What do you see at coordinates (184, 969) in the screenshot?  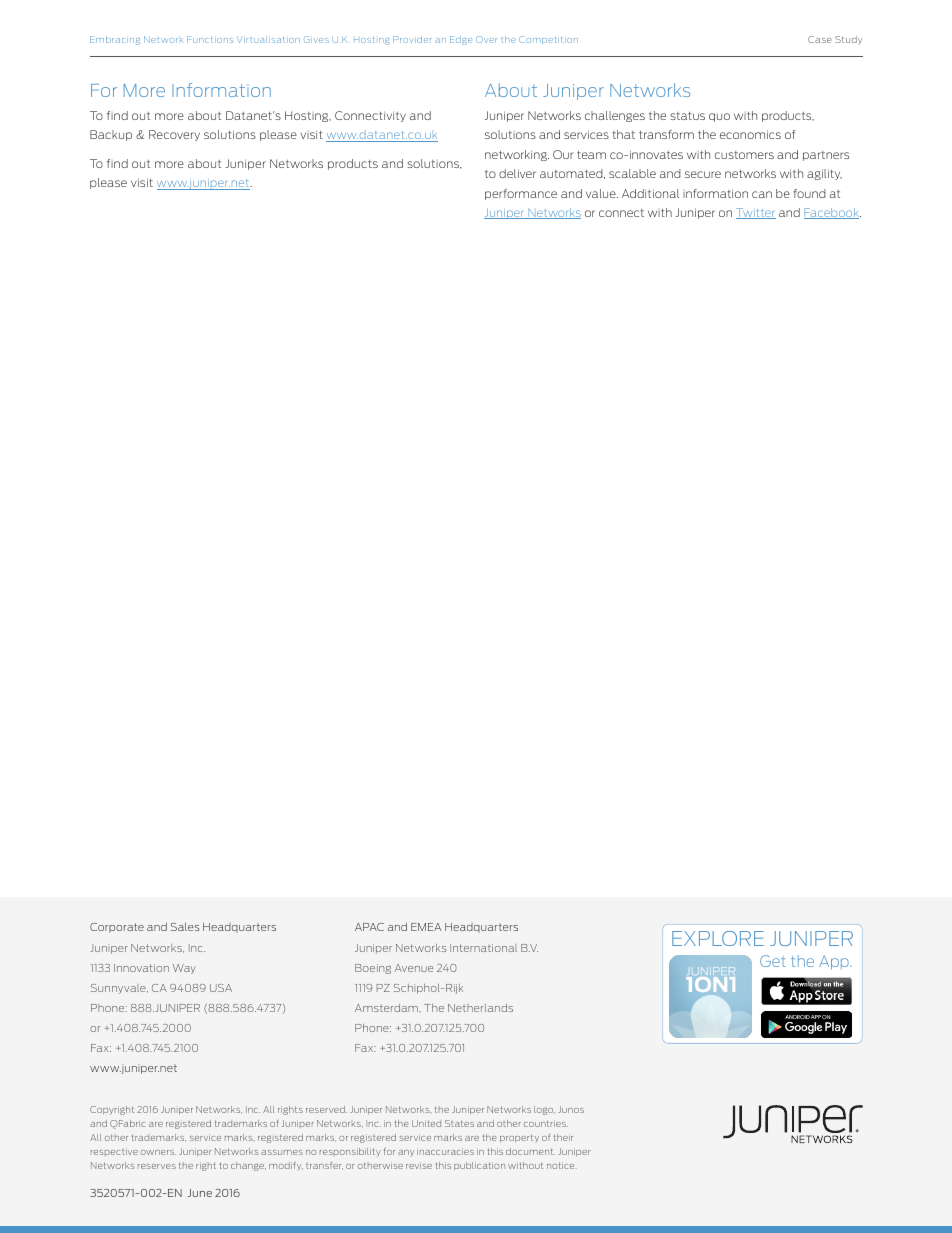 I see `Way` at bounding box center [184, 969].
